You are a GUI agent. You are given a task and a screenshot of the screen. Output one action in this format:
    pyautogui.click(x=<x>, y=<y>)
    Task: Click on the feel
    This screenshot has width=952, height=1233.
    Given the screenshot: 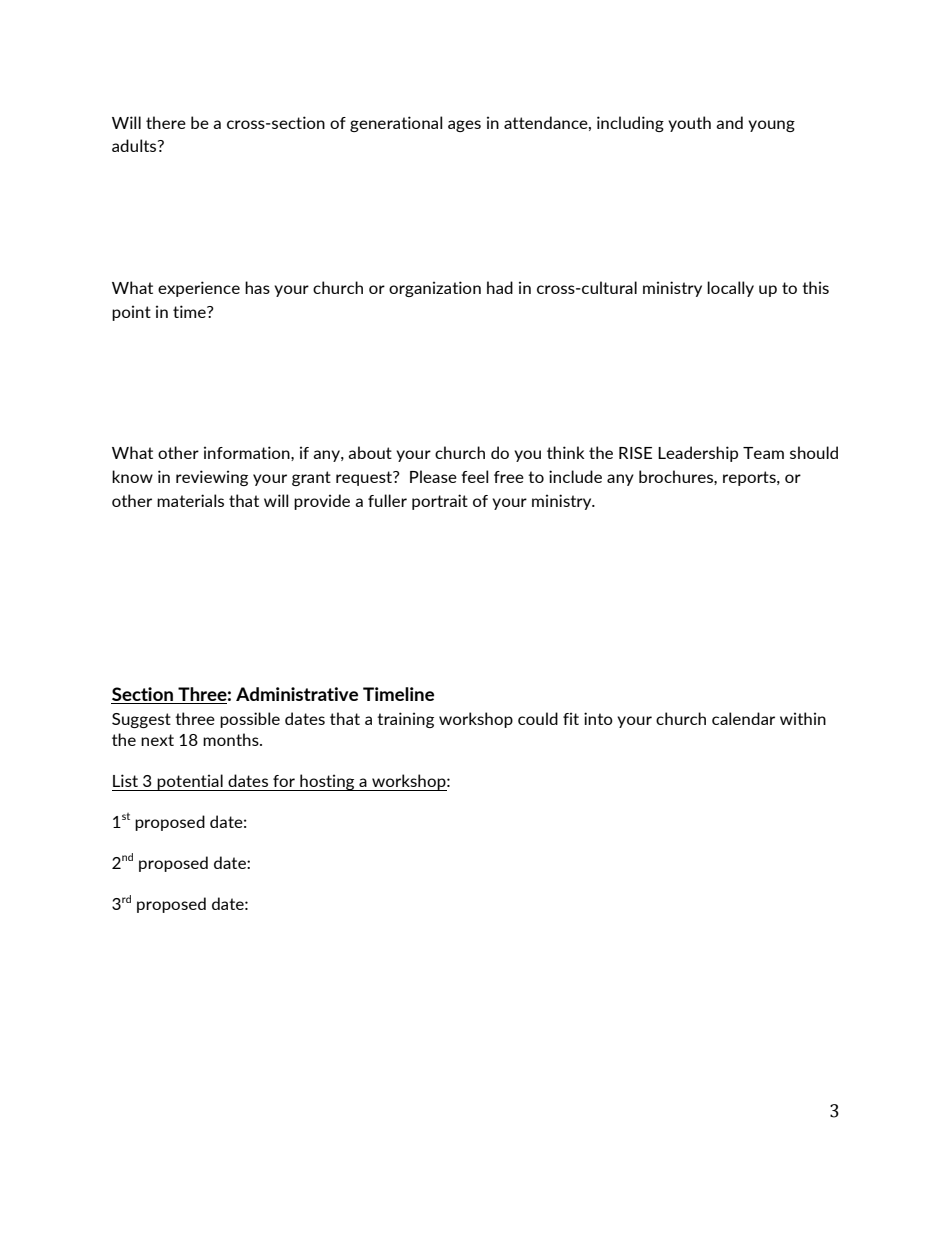 What is the action you would take?
    pyautogui.click(x=475, y=476)
